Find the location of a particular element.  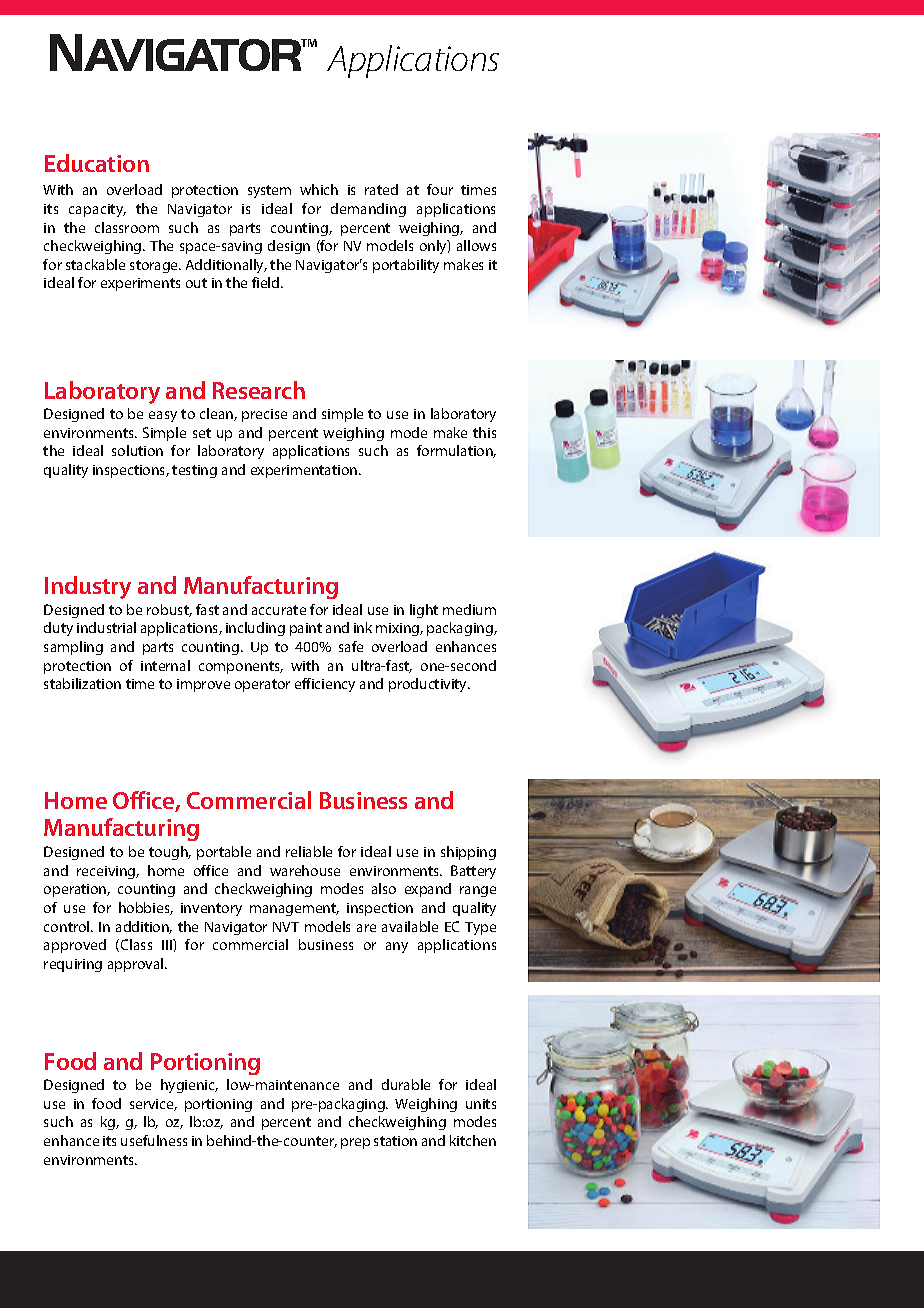

this is located at coordinates (484, 432).
